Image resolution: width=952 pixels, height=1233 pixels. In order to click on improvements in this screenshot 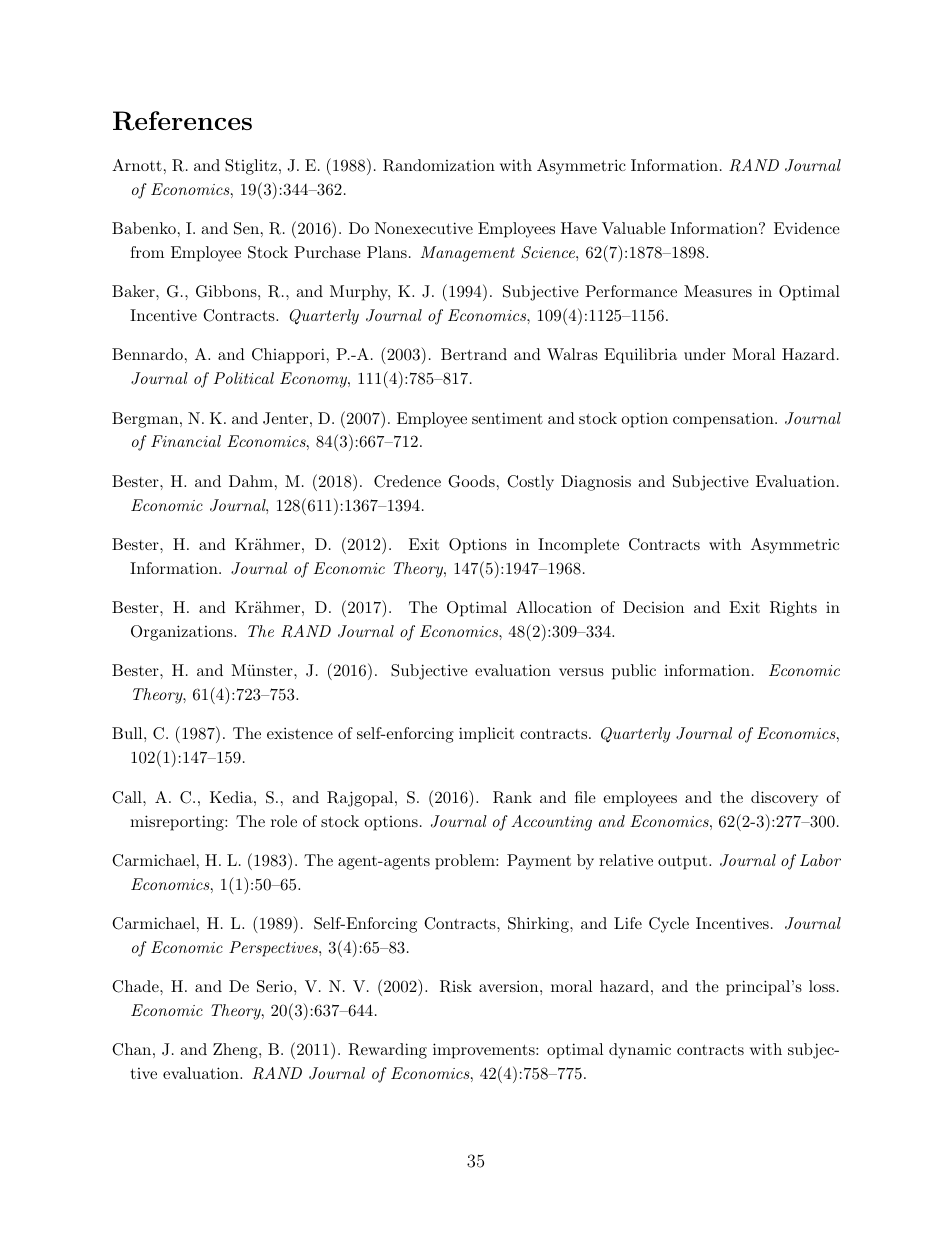, I will do `click(485, 1051)`.
